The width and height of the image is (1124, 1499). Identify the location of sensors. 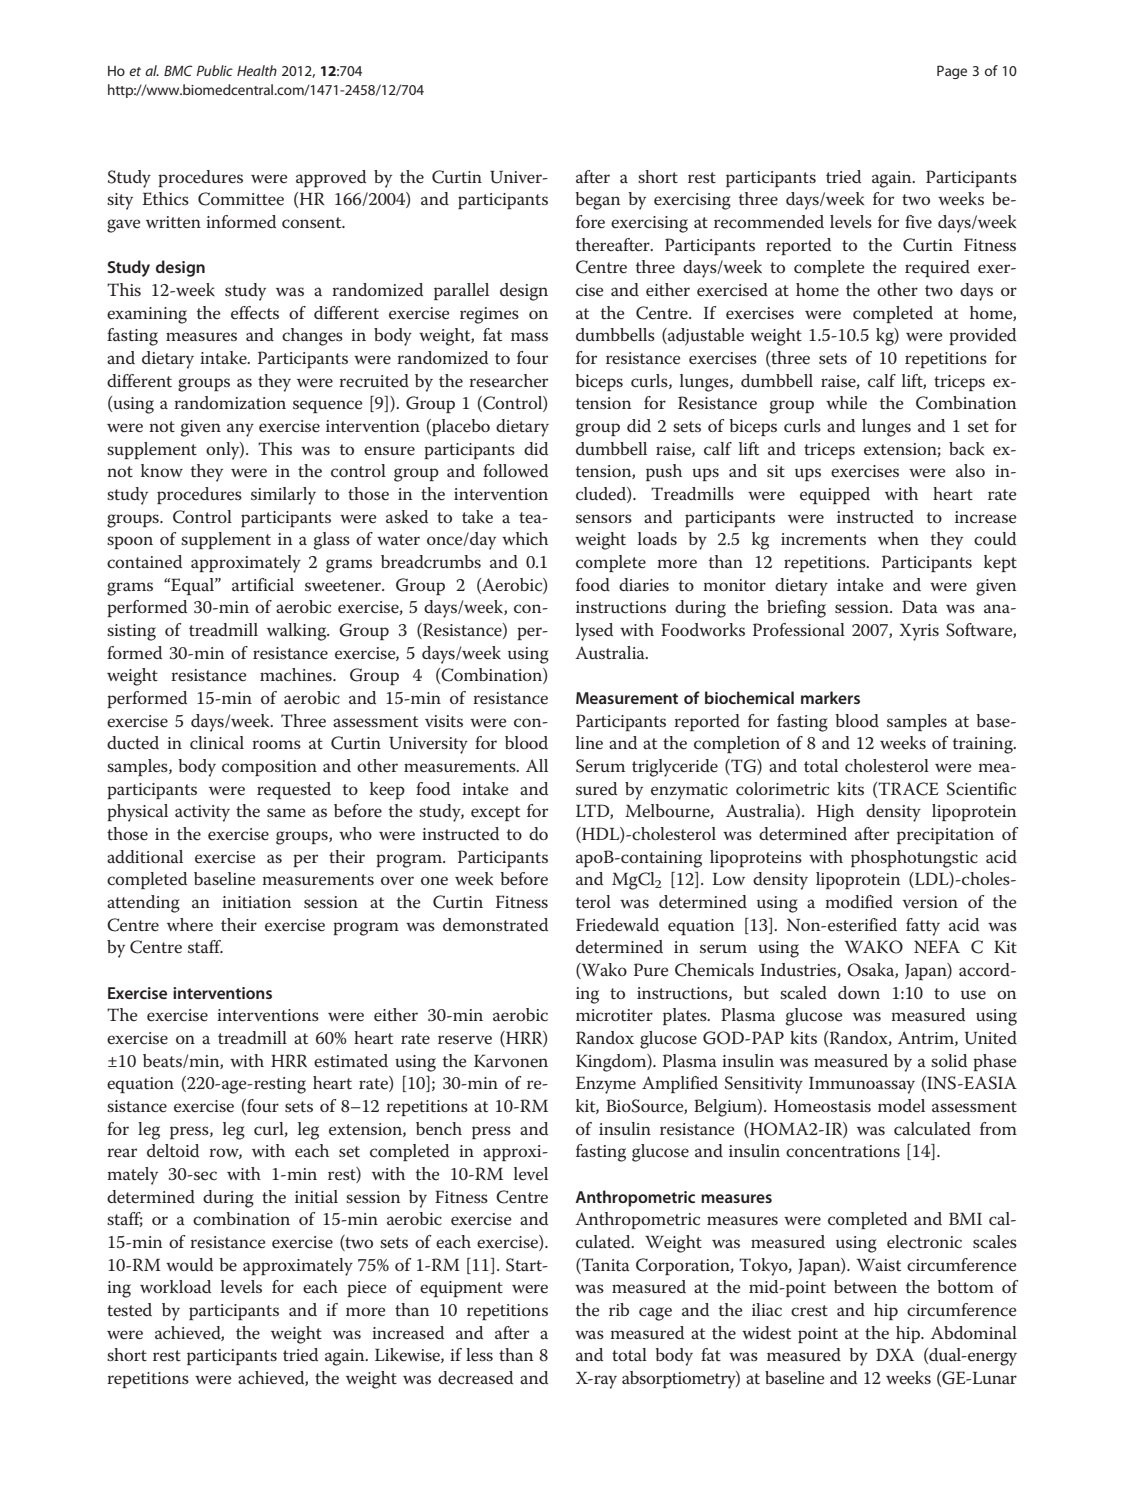
(604, 519).
